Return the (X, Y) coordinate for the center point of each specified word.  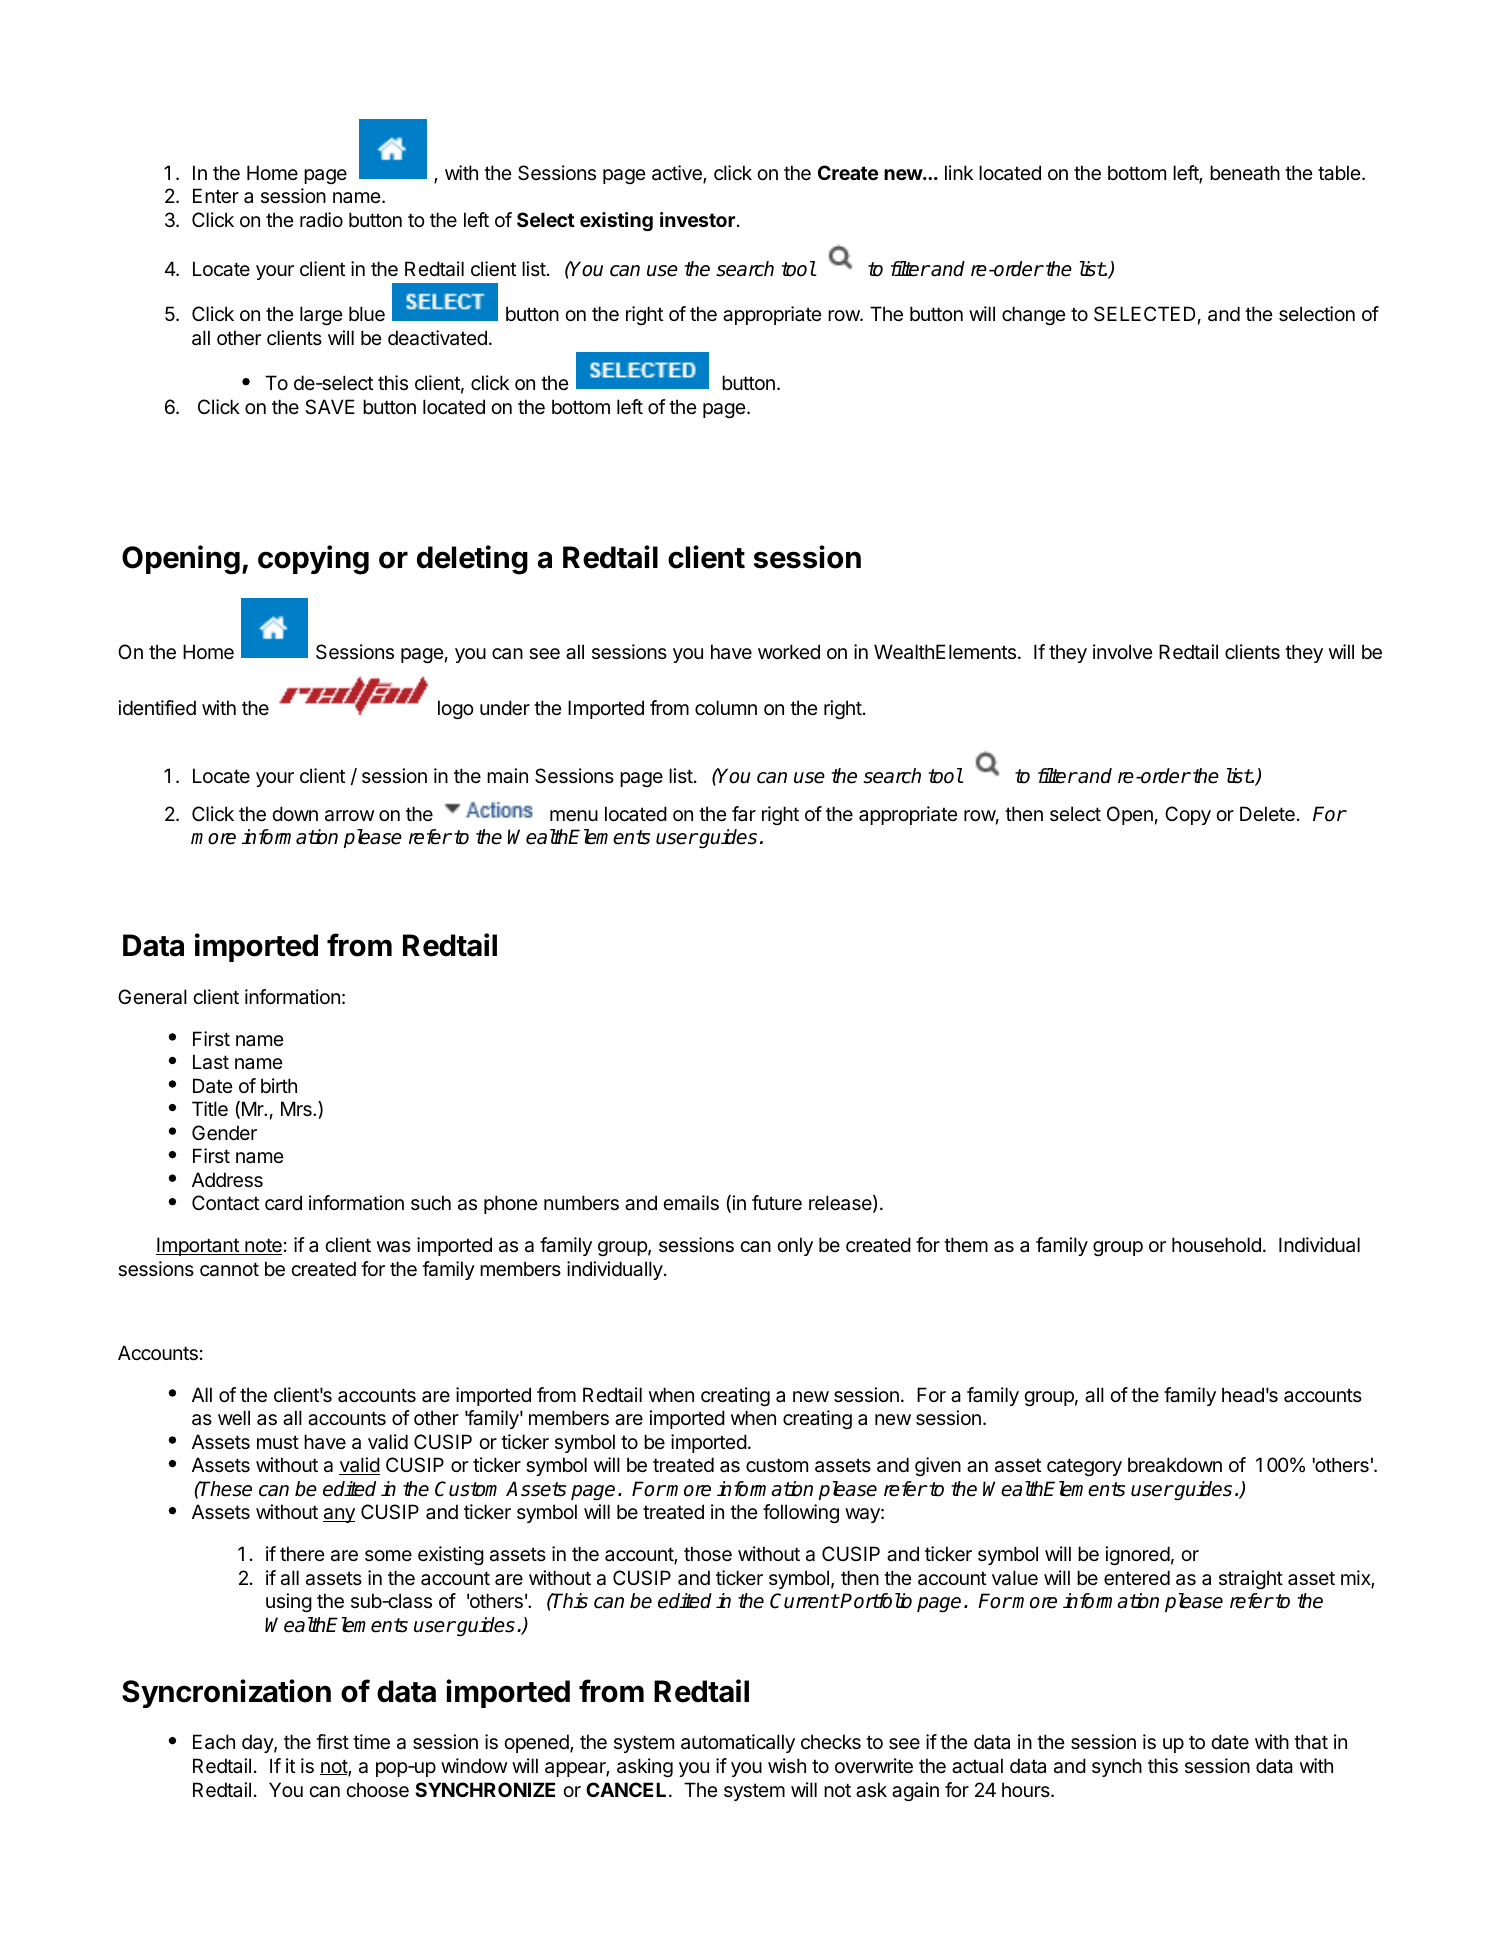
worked (789, 651)
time (371, 1742)
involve (1123, 651)
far (744, 813)
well (234, 1418)
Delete (1267, 814)
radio (321, 219)
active (678, 174)
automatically (738, 1743)
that (1311, 1742)
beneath (1245, 173)
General (152, 997)
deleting (472, 560)
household (1216, 1245)
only (795, 1246)
